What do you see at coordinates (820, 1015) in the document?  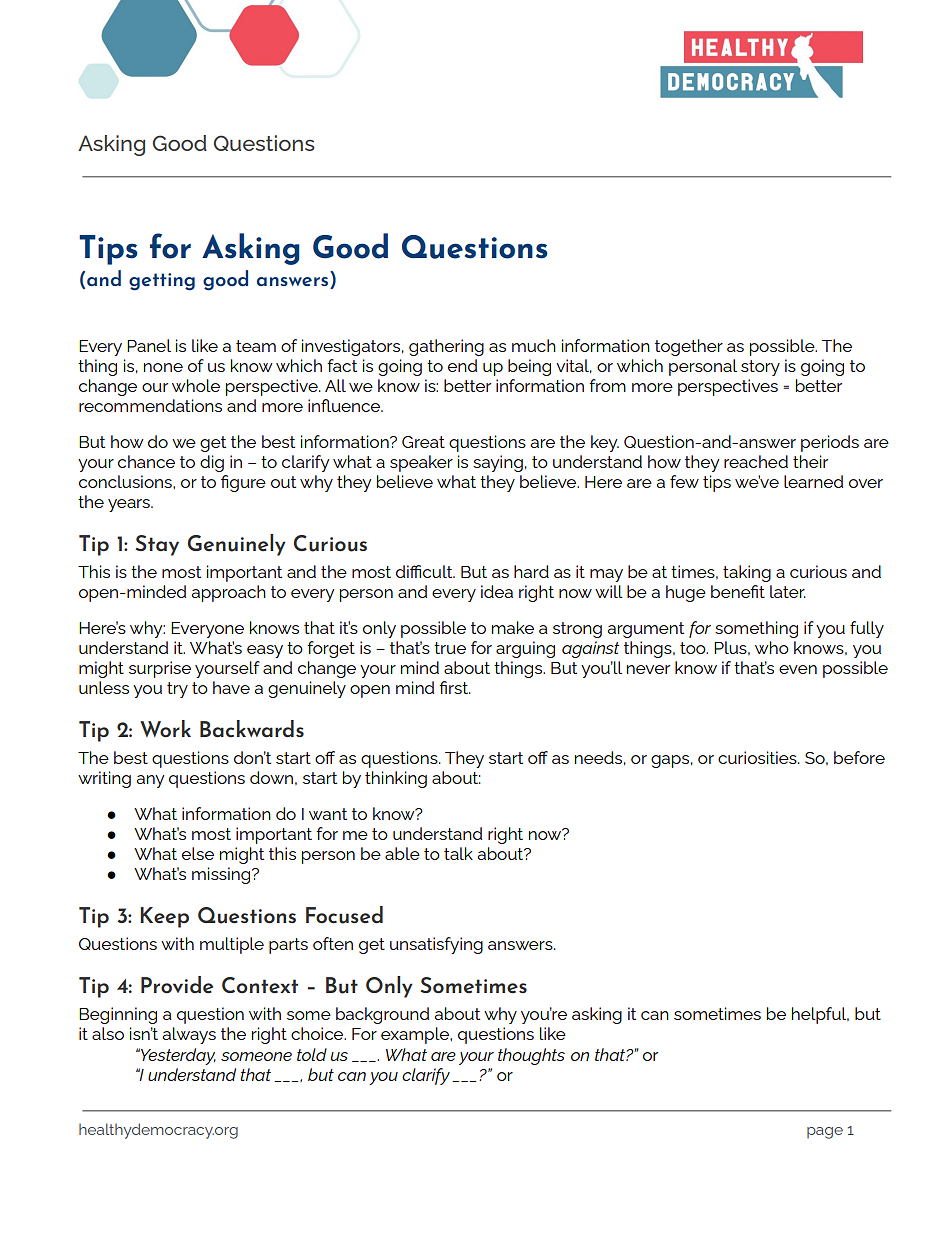 I see `helpful` at bounding box center [820, 1015].
